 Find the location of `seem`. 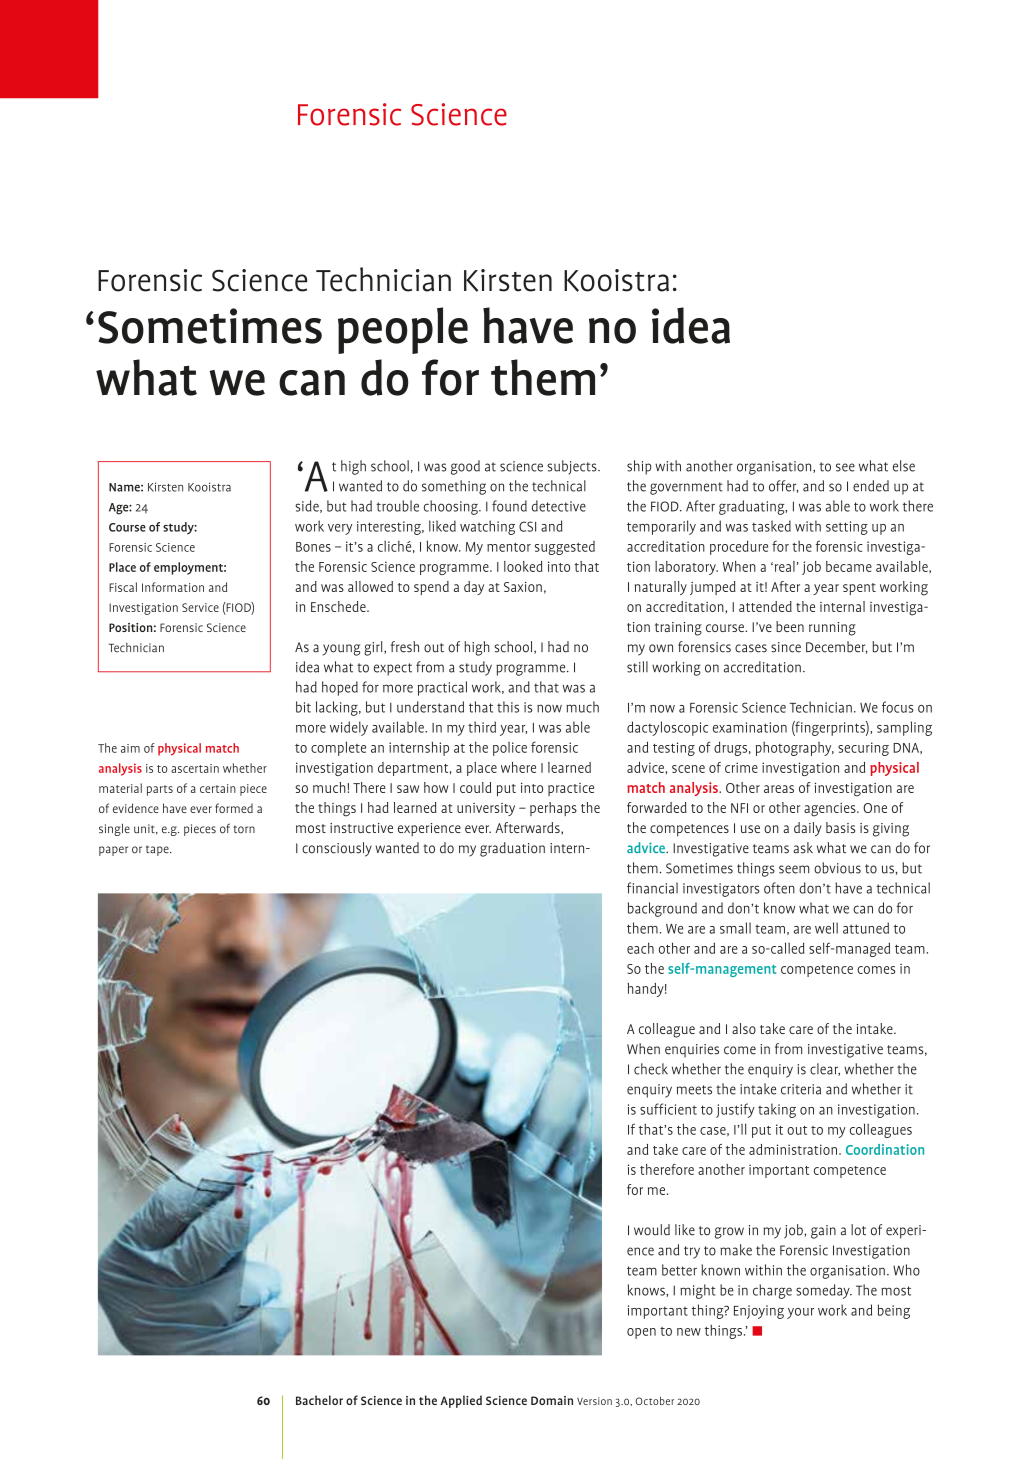

seem is located at coordinates (794, 869).
